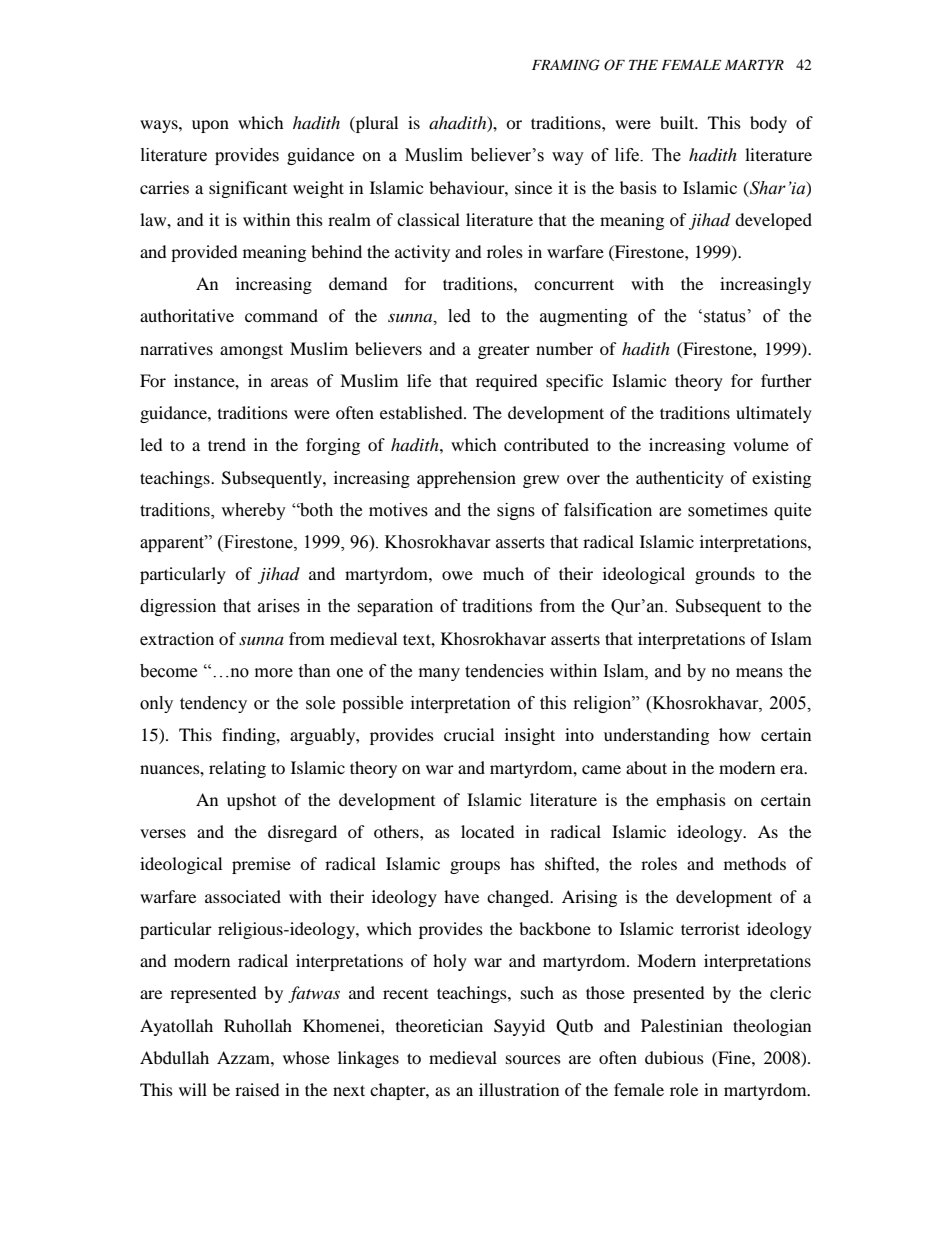  What do you see at coordinates (457, 575) in the image?
I see `owe` at bounding box center [457, 575].
